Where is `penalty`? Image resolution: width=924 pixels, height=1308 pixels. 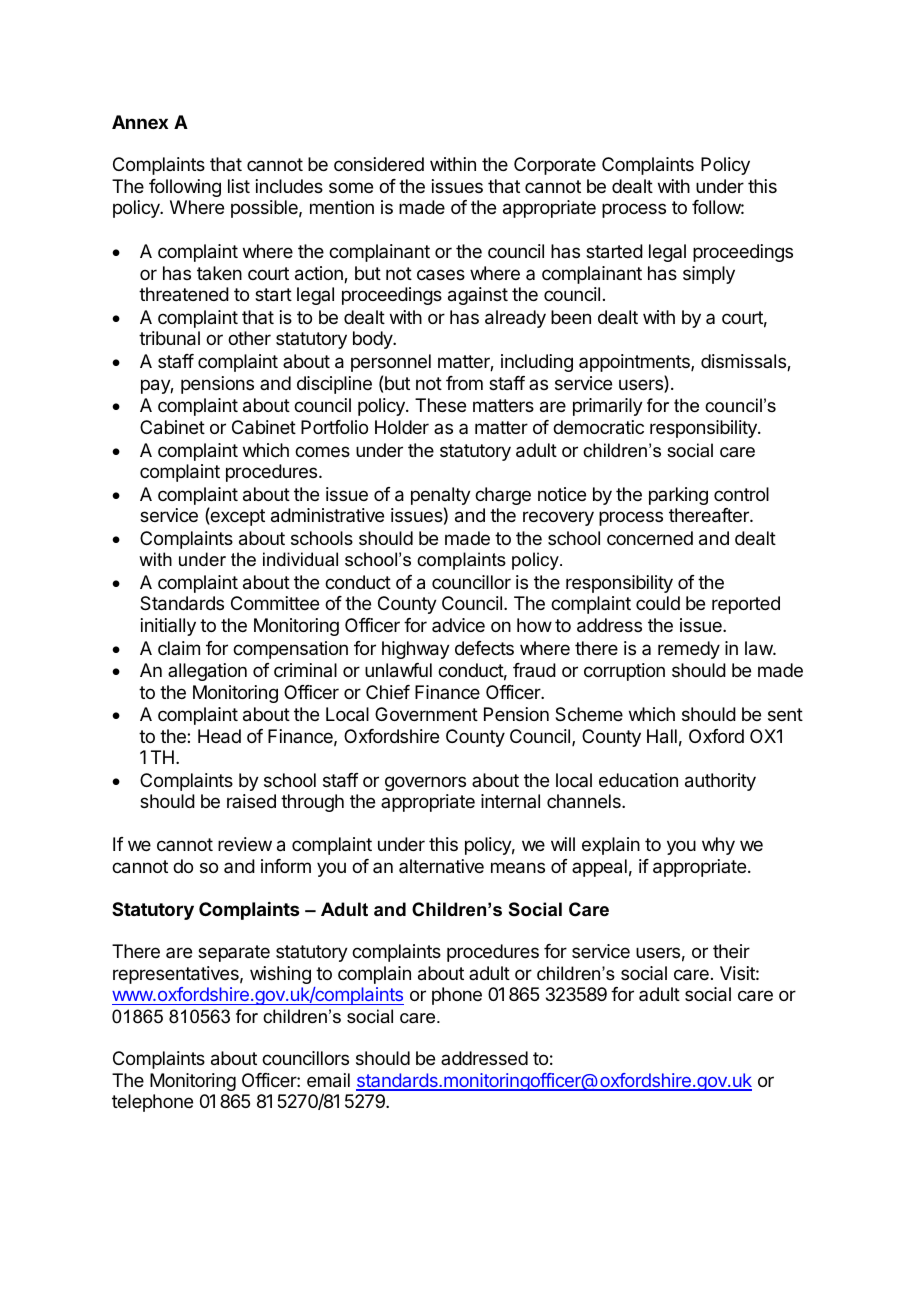
penalty is located at coordinates (441, 497).
